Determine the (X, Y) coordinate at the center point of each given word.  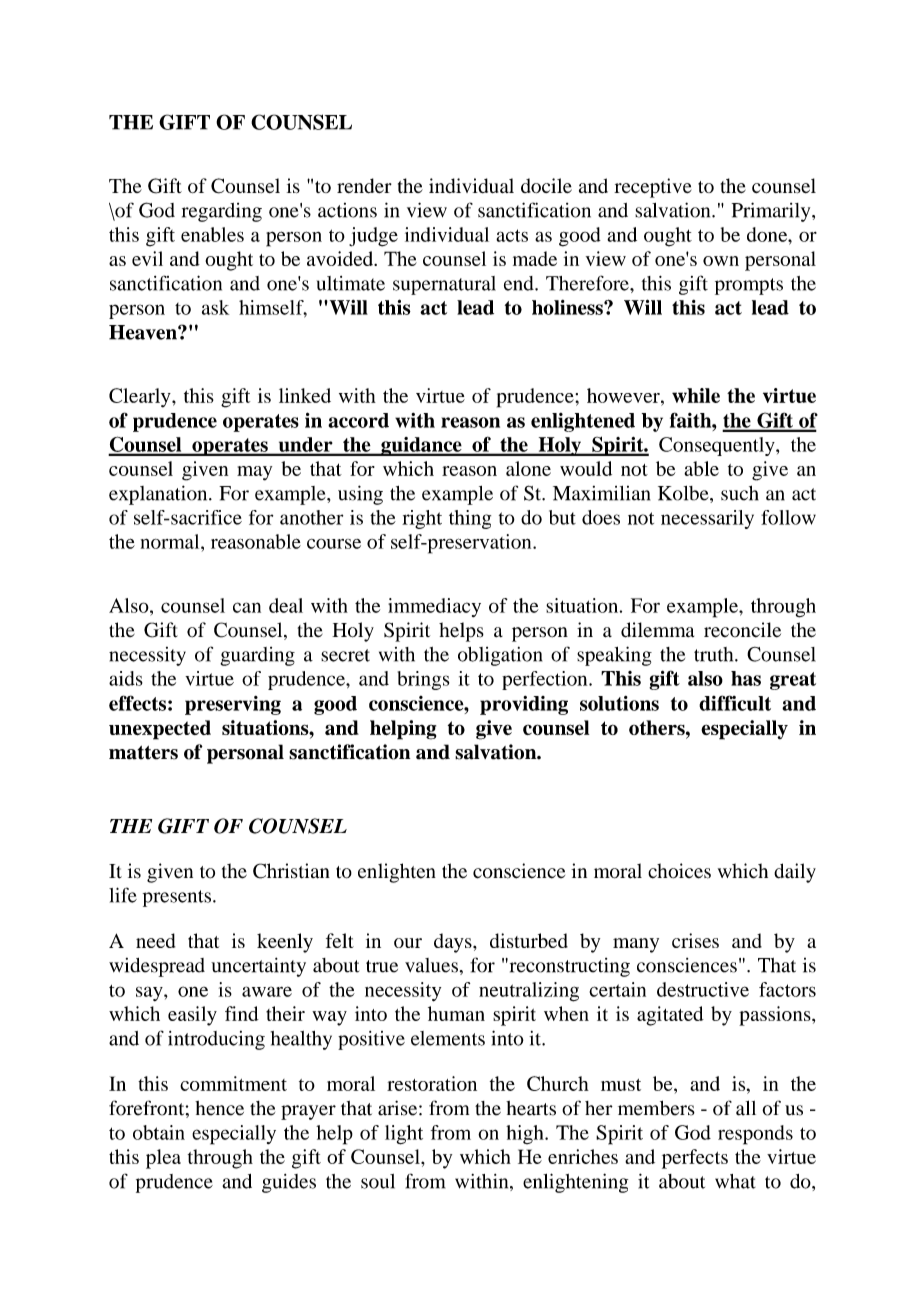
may (254, 473)
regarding (222, 212)
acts (512, 235)
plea (163, 1159)
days (454, 943)
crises (695, 940)
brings (423, 680)
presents (178, 898)
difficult (735, 703)
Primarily (772, 212)
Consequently (718, 446)
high (526, 1134)
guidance (421, 446)
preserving (233, 705)
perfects (695, 1159)
